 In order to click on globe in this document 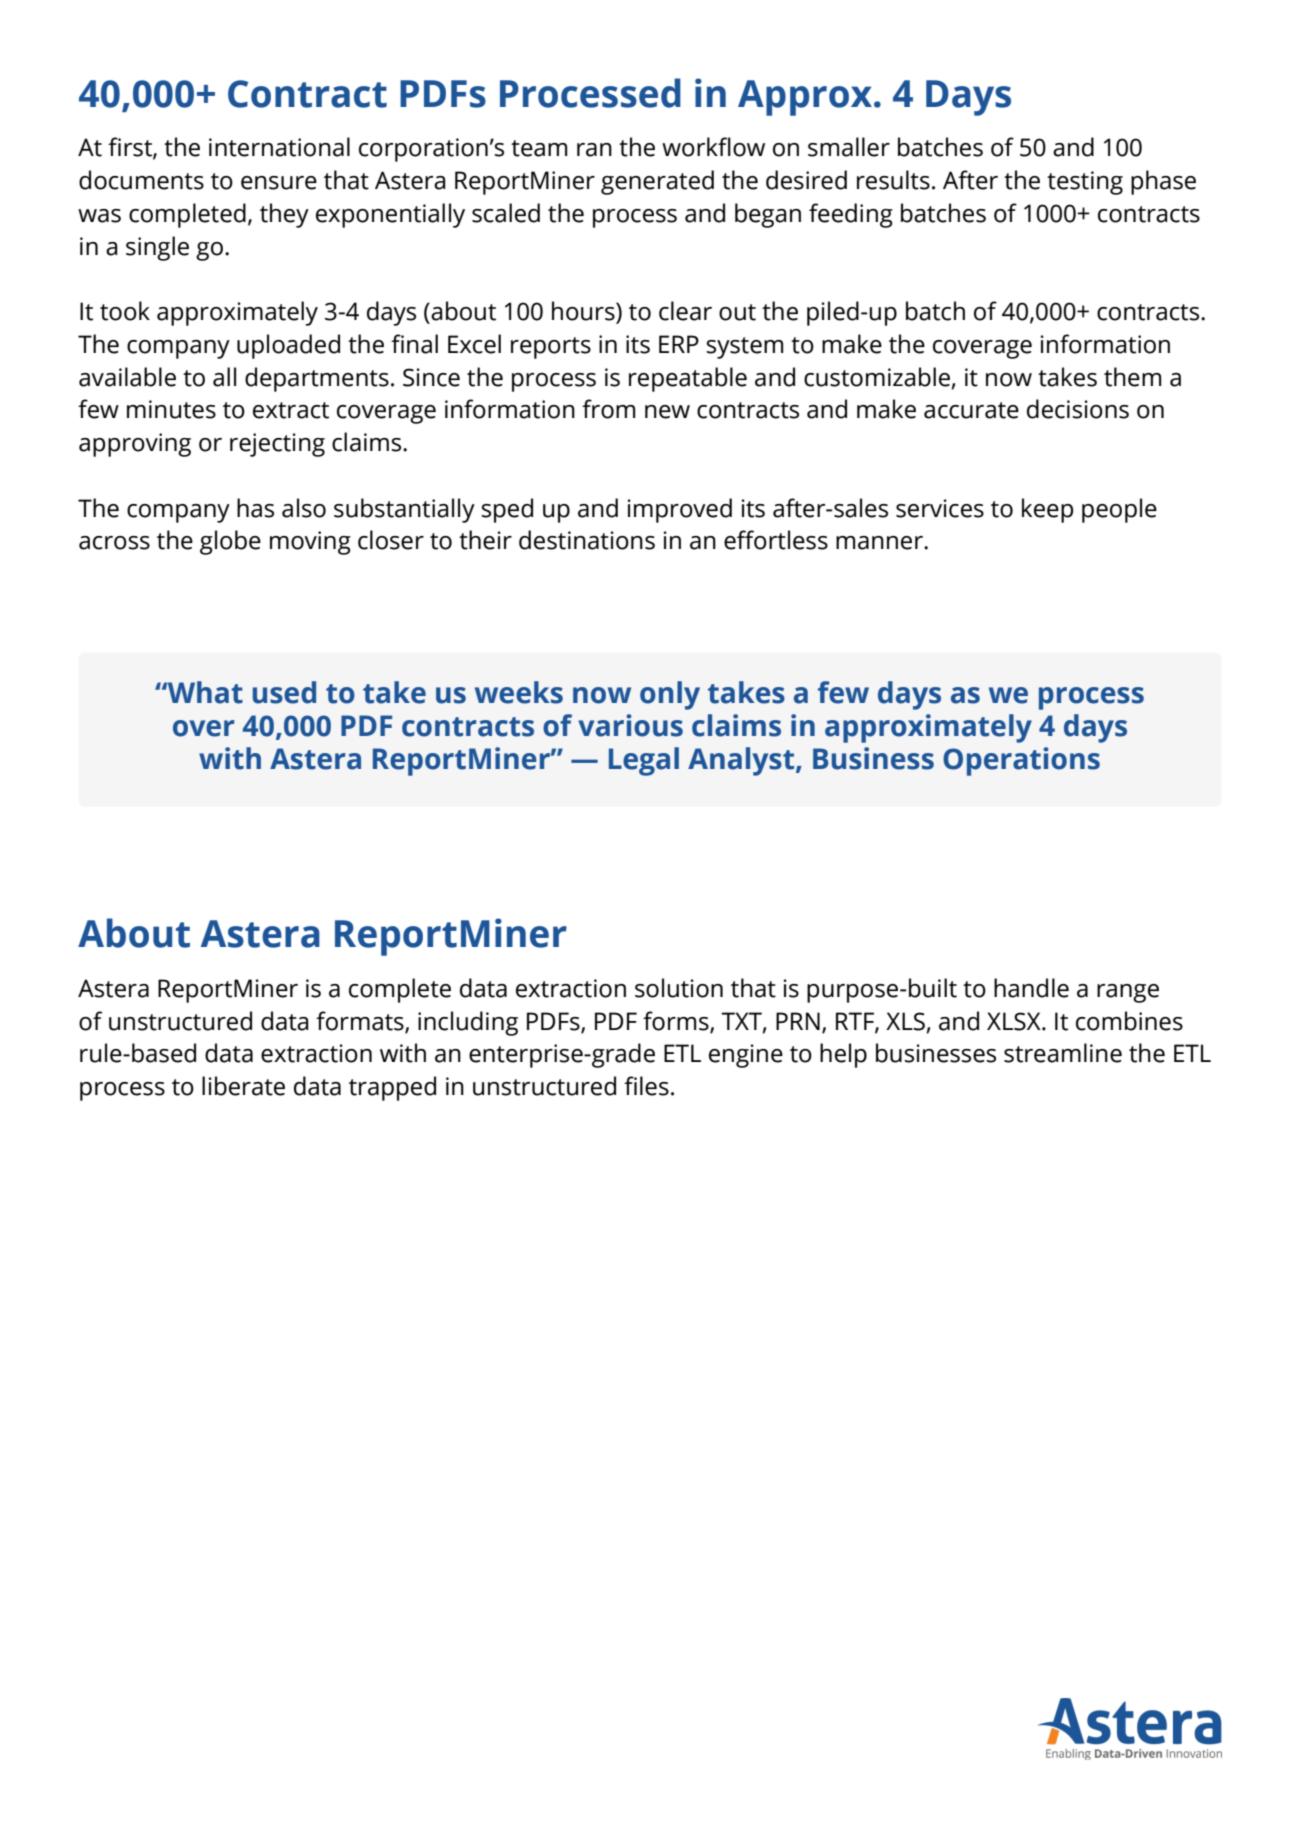, I will do `click(230, 542)`.
